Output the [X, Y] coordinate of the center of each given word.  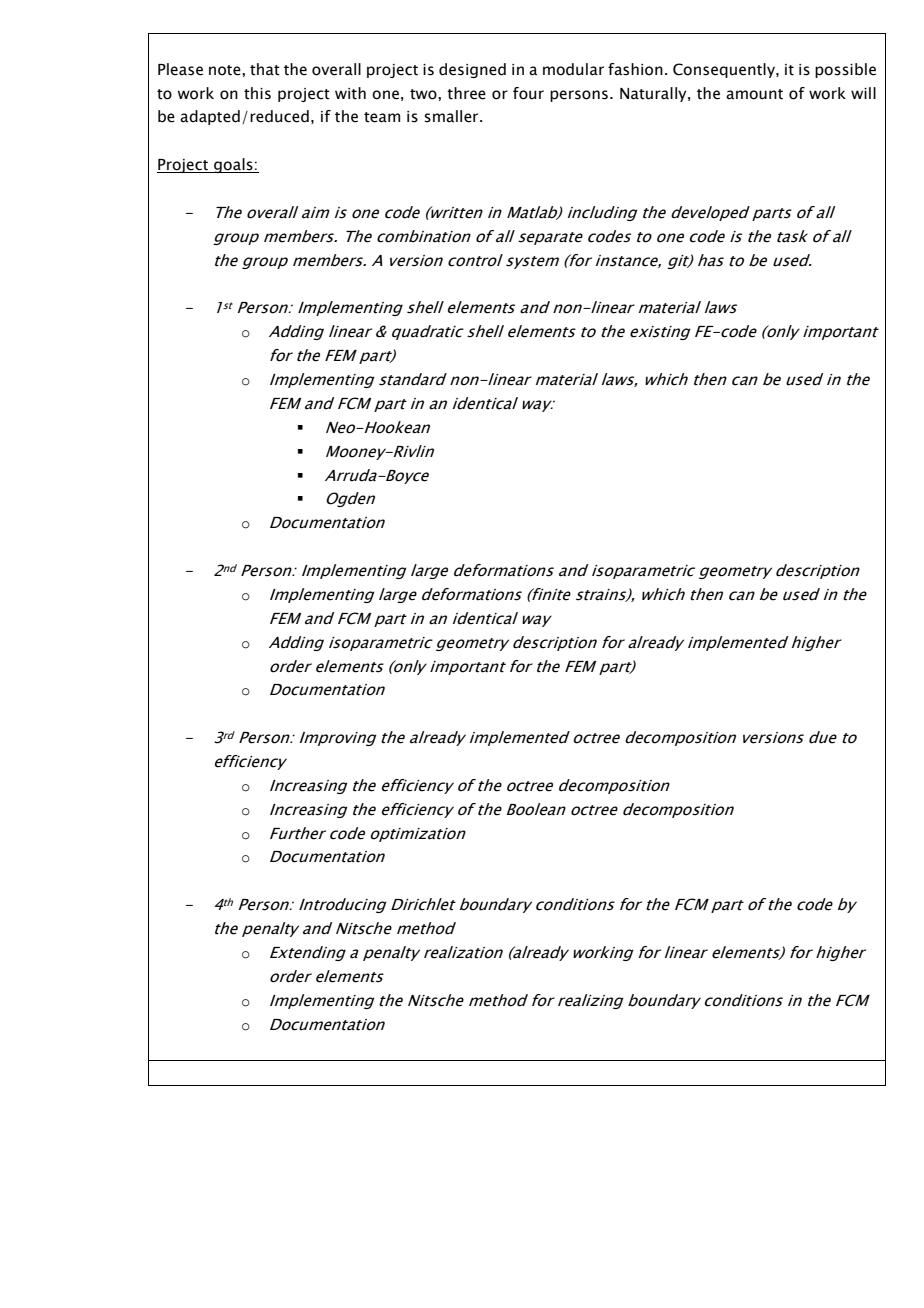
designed [472, 70]
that [265, 69]
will [863, 93]
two [424, 94]
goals [233, 165]
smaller [452, 116]
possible [845, 70]
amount [754, 94]
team [382, 117]
